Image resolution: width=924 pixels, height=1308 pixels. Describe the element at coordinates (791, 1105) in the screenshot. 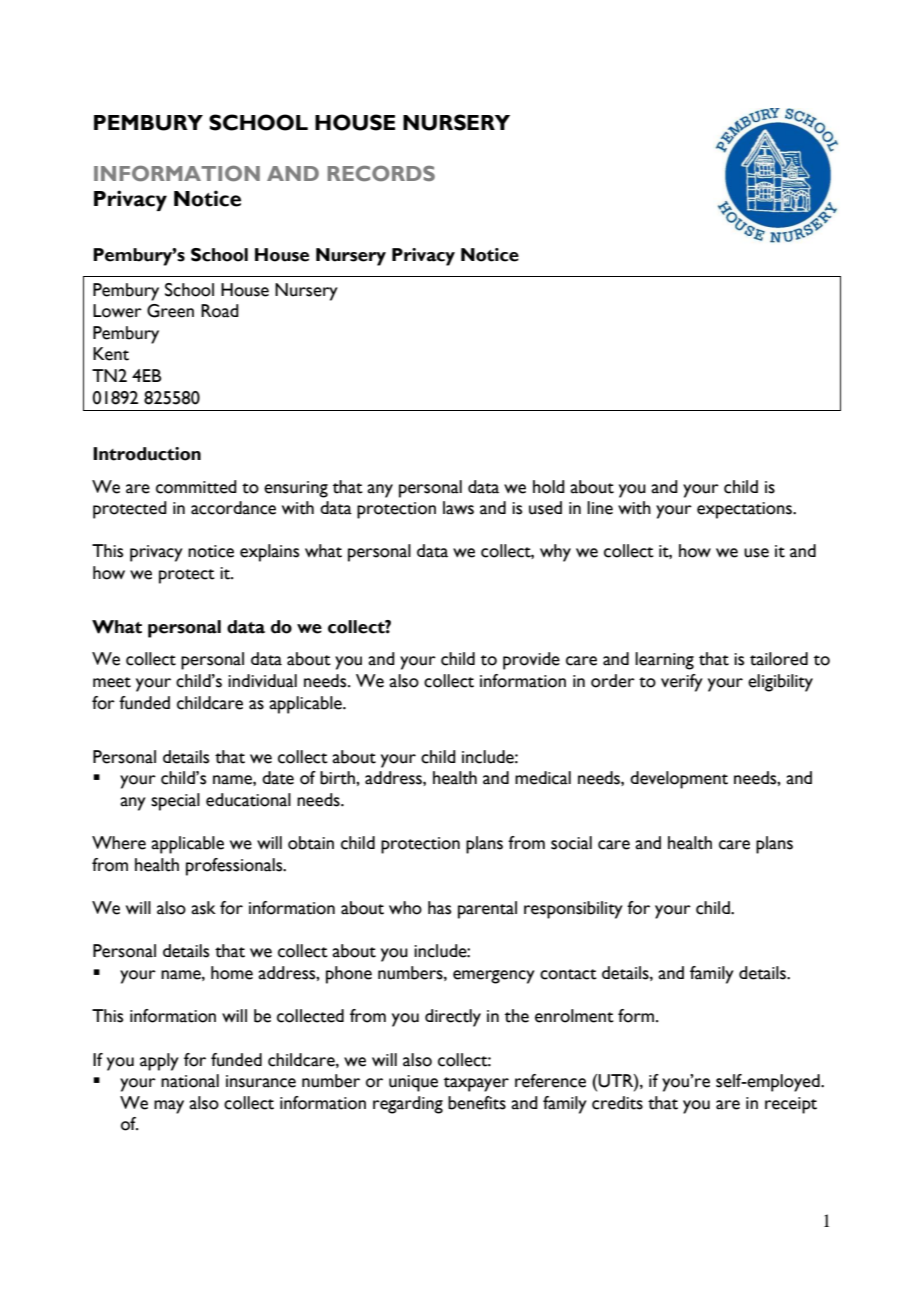

I see `receipt` at that location.
